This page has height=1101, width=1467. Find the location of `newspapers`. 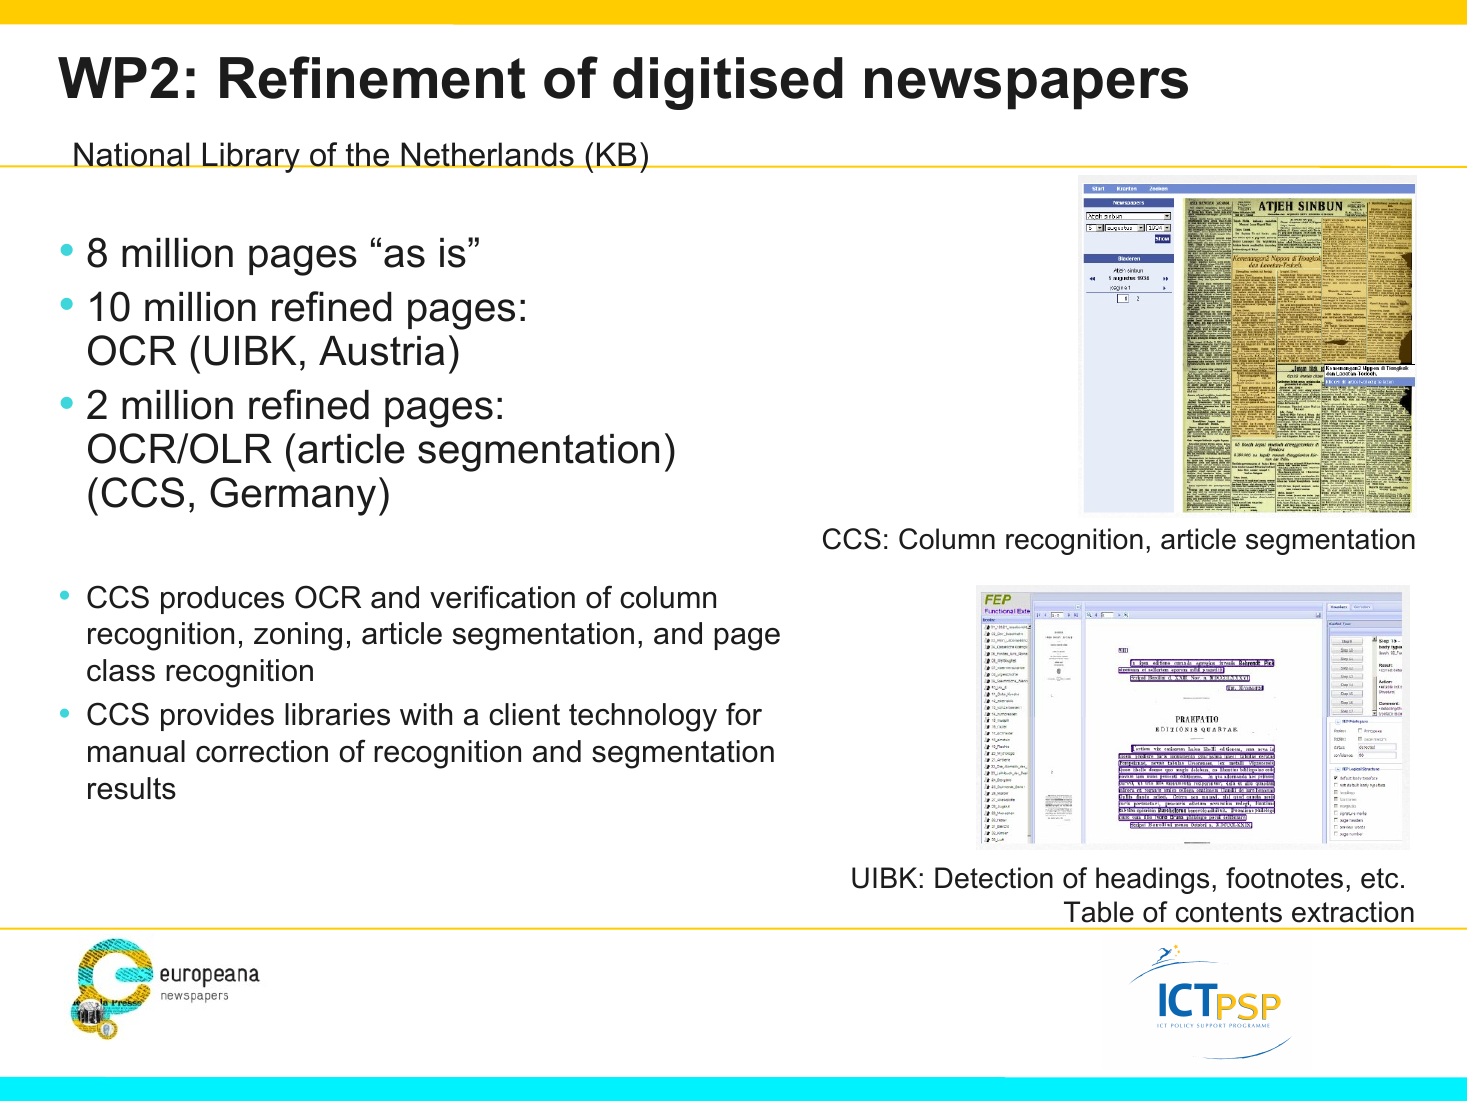

newspapers is located at coordinates (1026, 88).
